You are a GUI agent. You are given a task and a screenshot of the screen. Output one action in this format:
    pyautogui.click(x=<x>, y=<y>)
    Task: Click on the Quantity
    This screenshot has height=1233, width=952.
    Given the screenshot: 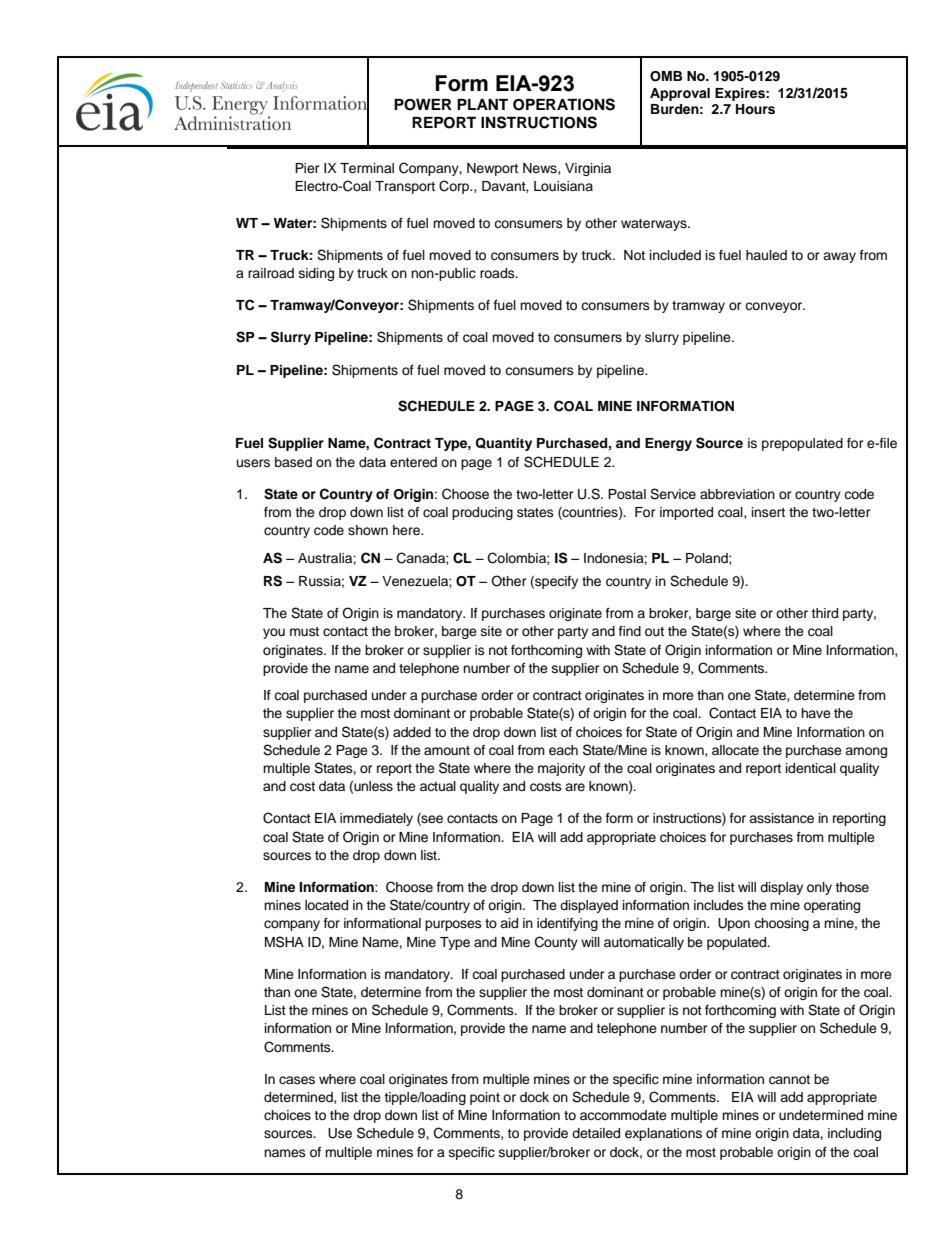 What is the action you would take?
    pyautogui.click(x=504, y=444)
